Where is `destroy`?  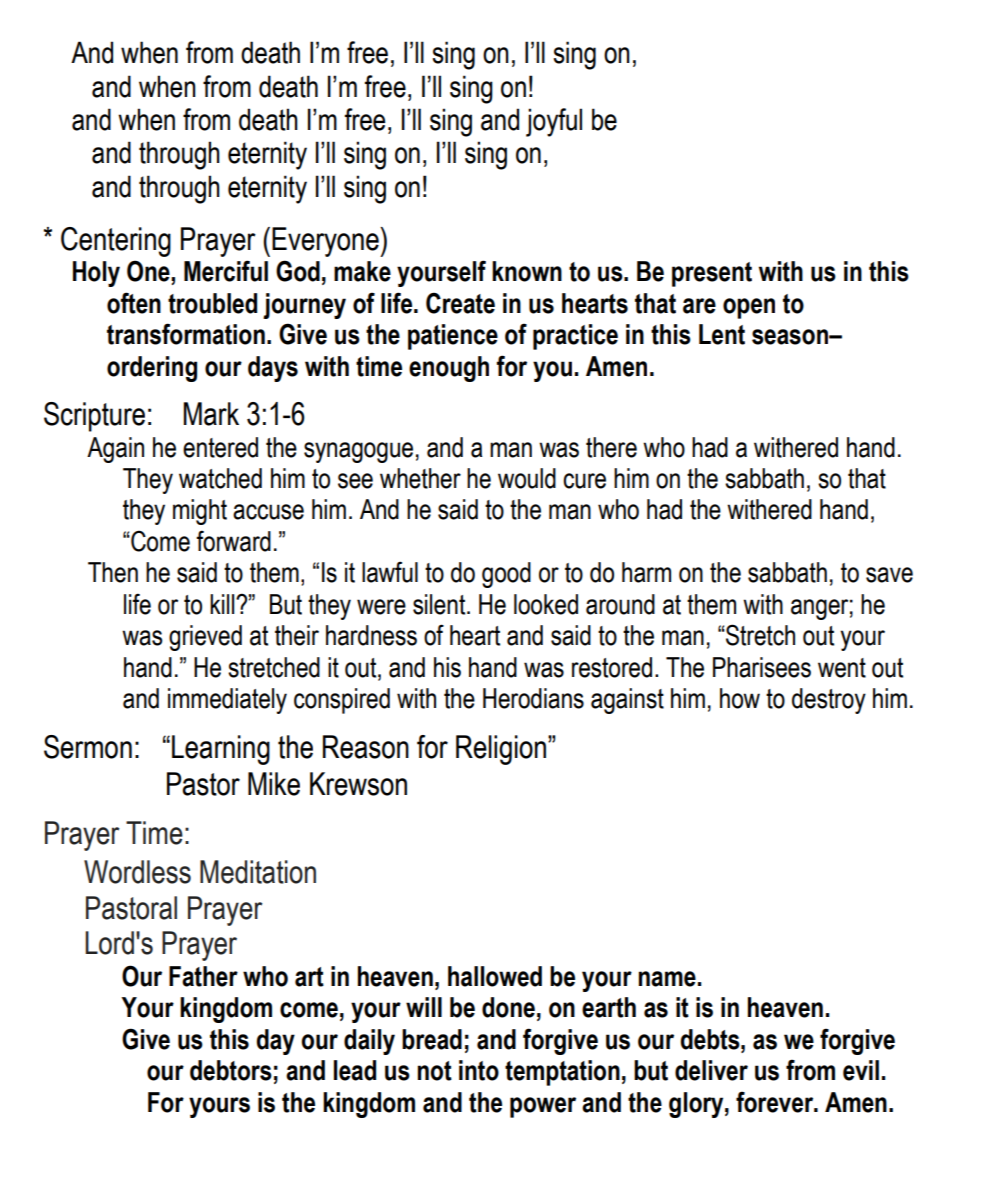 destroy is located at coordinates (829, 701).
